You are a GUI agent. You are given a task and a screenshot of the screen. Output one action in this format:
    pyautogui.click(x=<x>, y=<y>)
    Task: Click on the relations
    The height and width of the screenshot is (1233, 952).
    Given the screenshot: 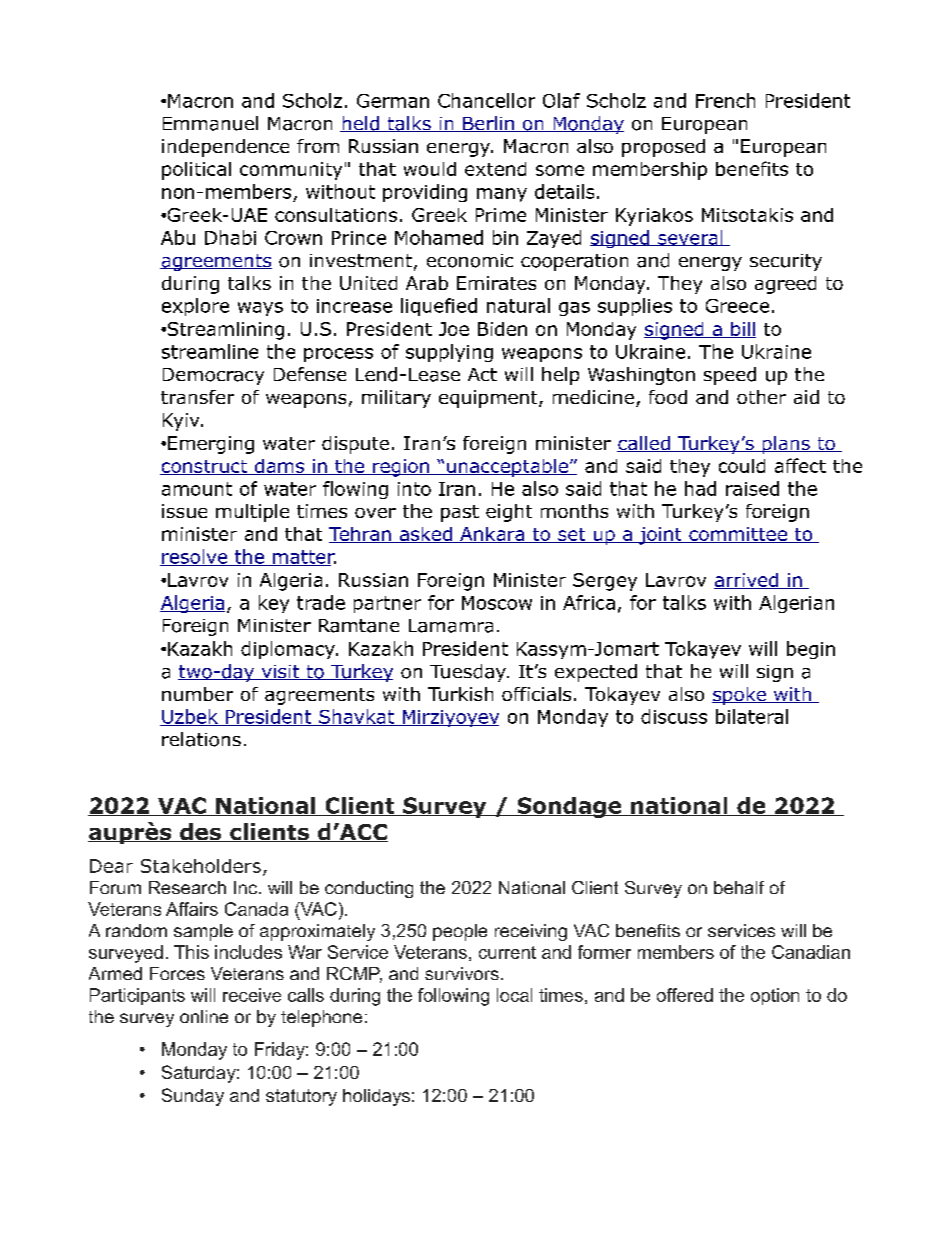 What is the action you would take?
    pyautogui.click(x=201, y=739)
